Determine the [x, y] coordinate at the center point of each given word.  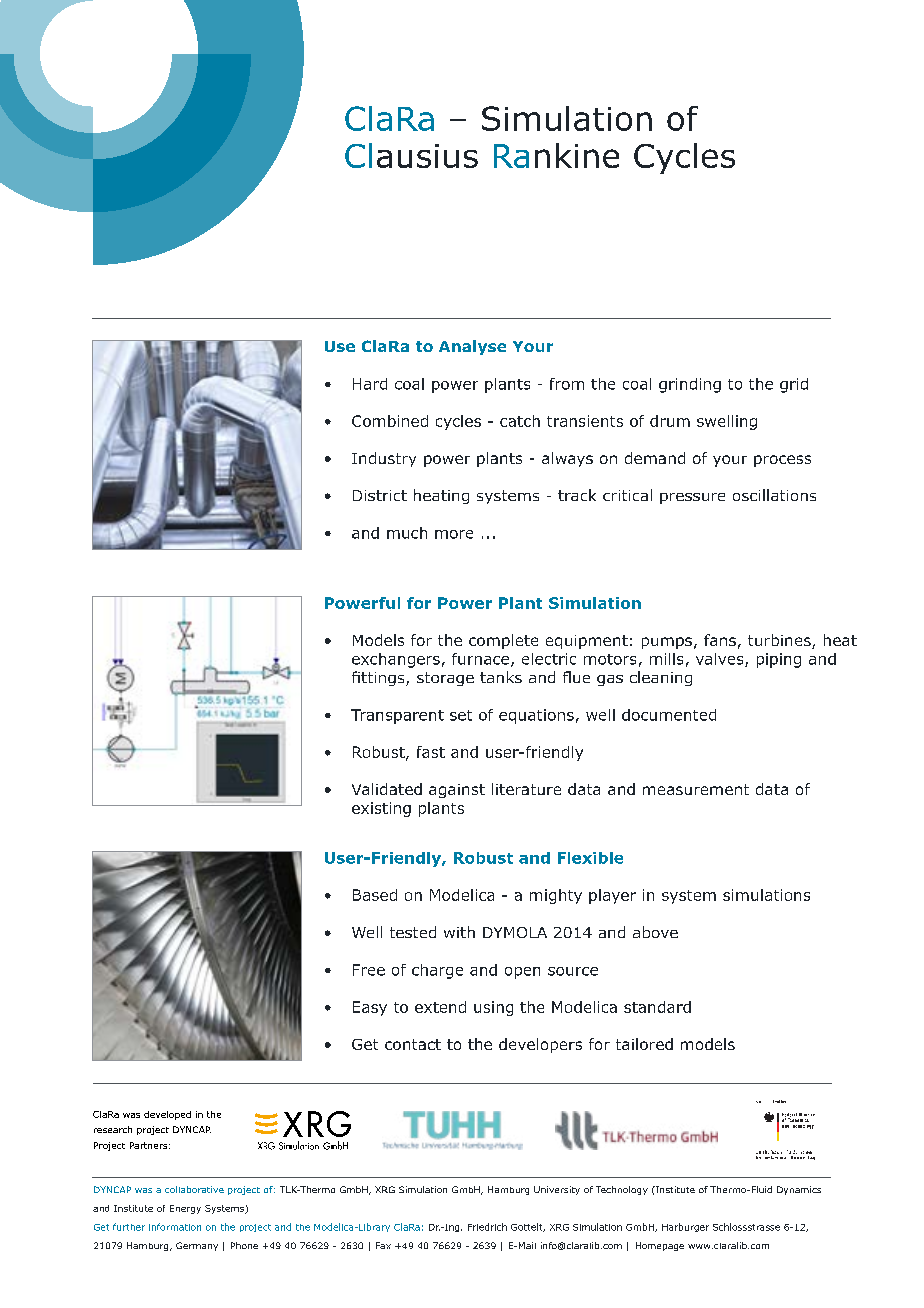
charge [437, 971]
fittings [379, 678]
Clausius [411, 155]
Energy [185, 1209]
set [461, 715]
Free [369, 970]
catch [520, 421]
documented [669, 715]
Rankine [556, 155]
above [655, 932]
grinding [690, 385]
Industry [384, 459]
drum [670, 421]
